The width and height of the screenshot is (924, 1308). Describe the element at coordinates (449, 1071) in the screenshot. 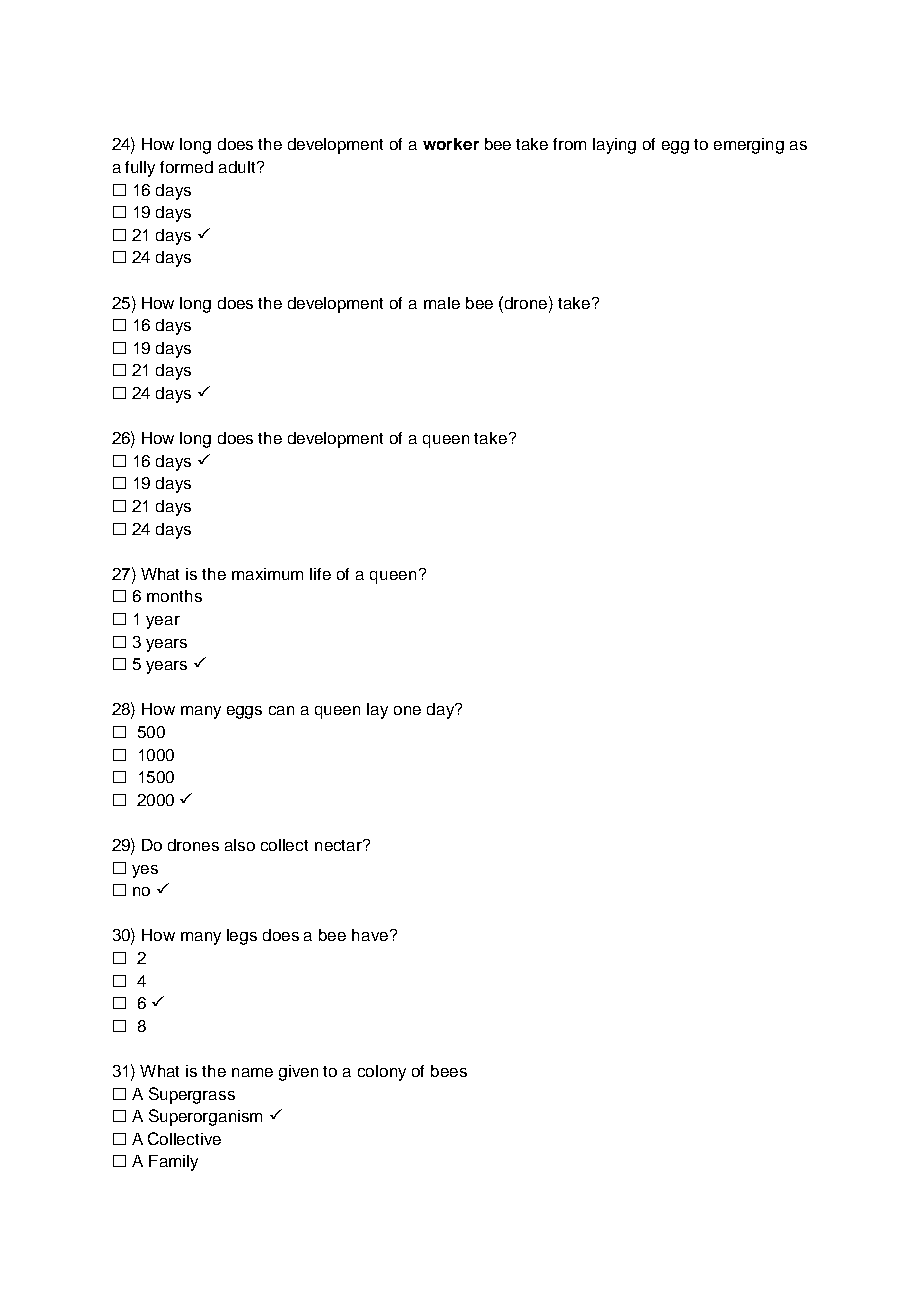

I see `bees` at that location.
